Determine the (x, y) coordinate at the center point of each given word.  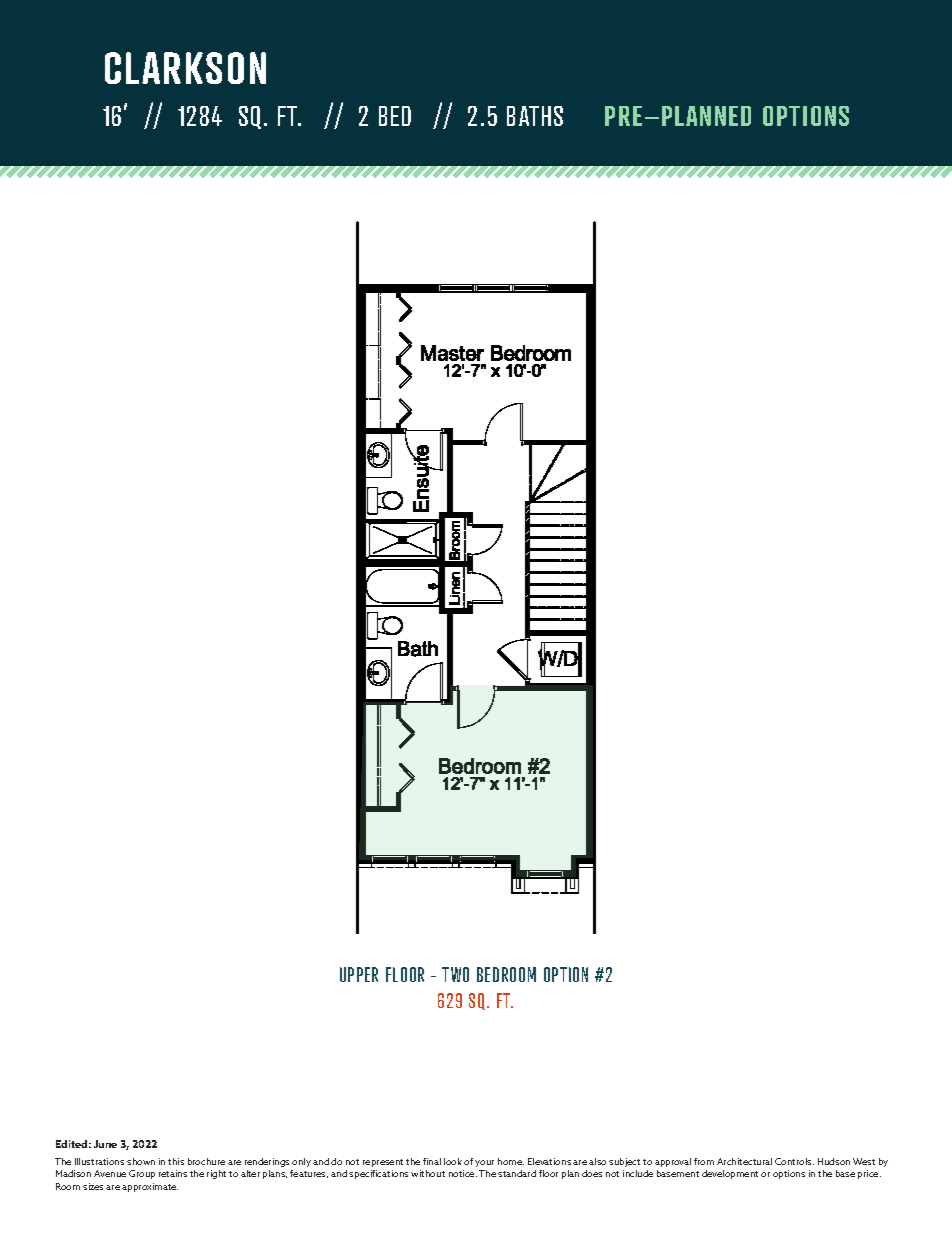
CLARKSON (185, 68)
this (176, 1161)
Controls (794, 1161)
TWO (455, 974)
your (484, 1163)
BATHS (535, 116)
